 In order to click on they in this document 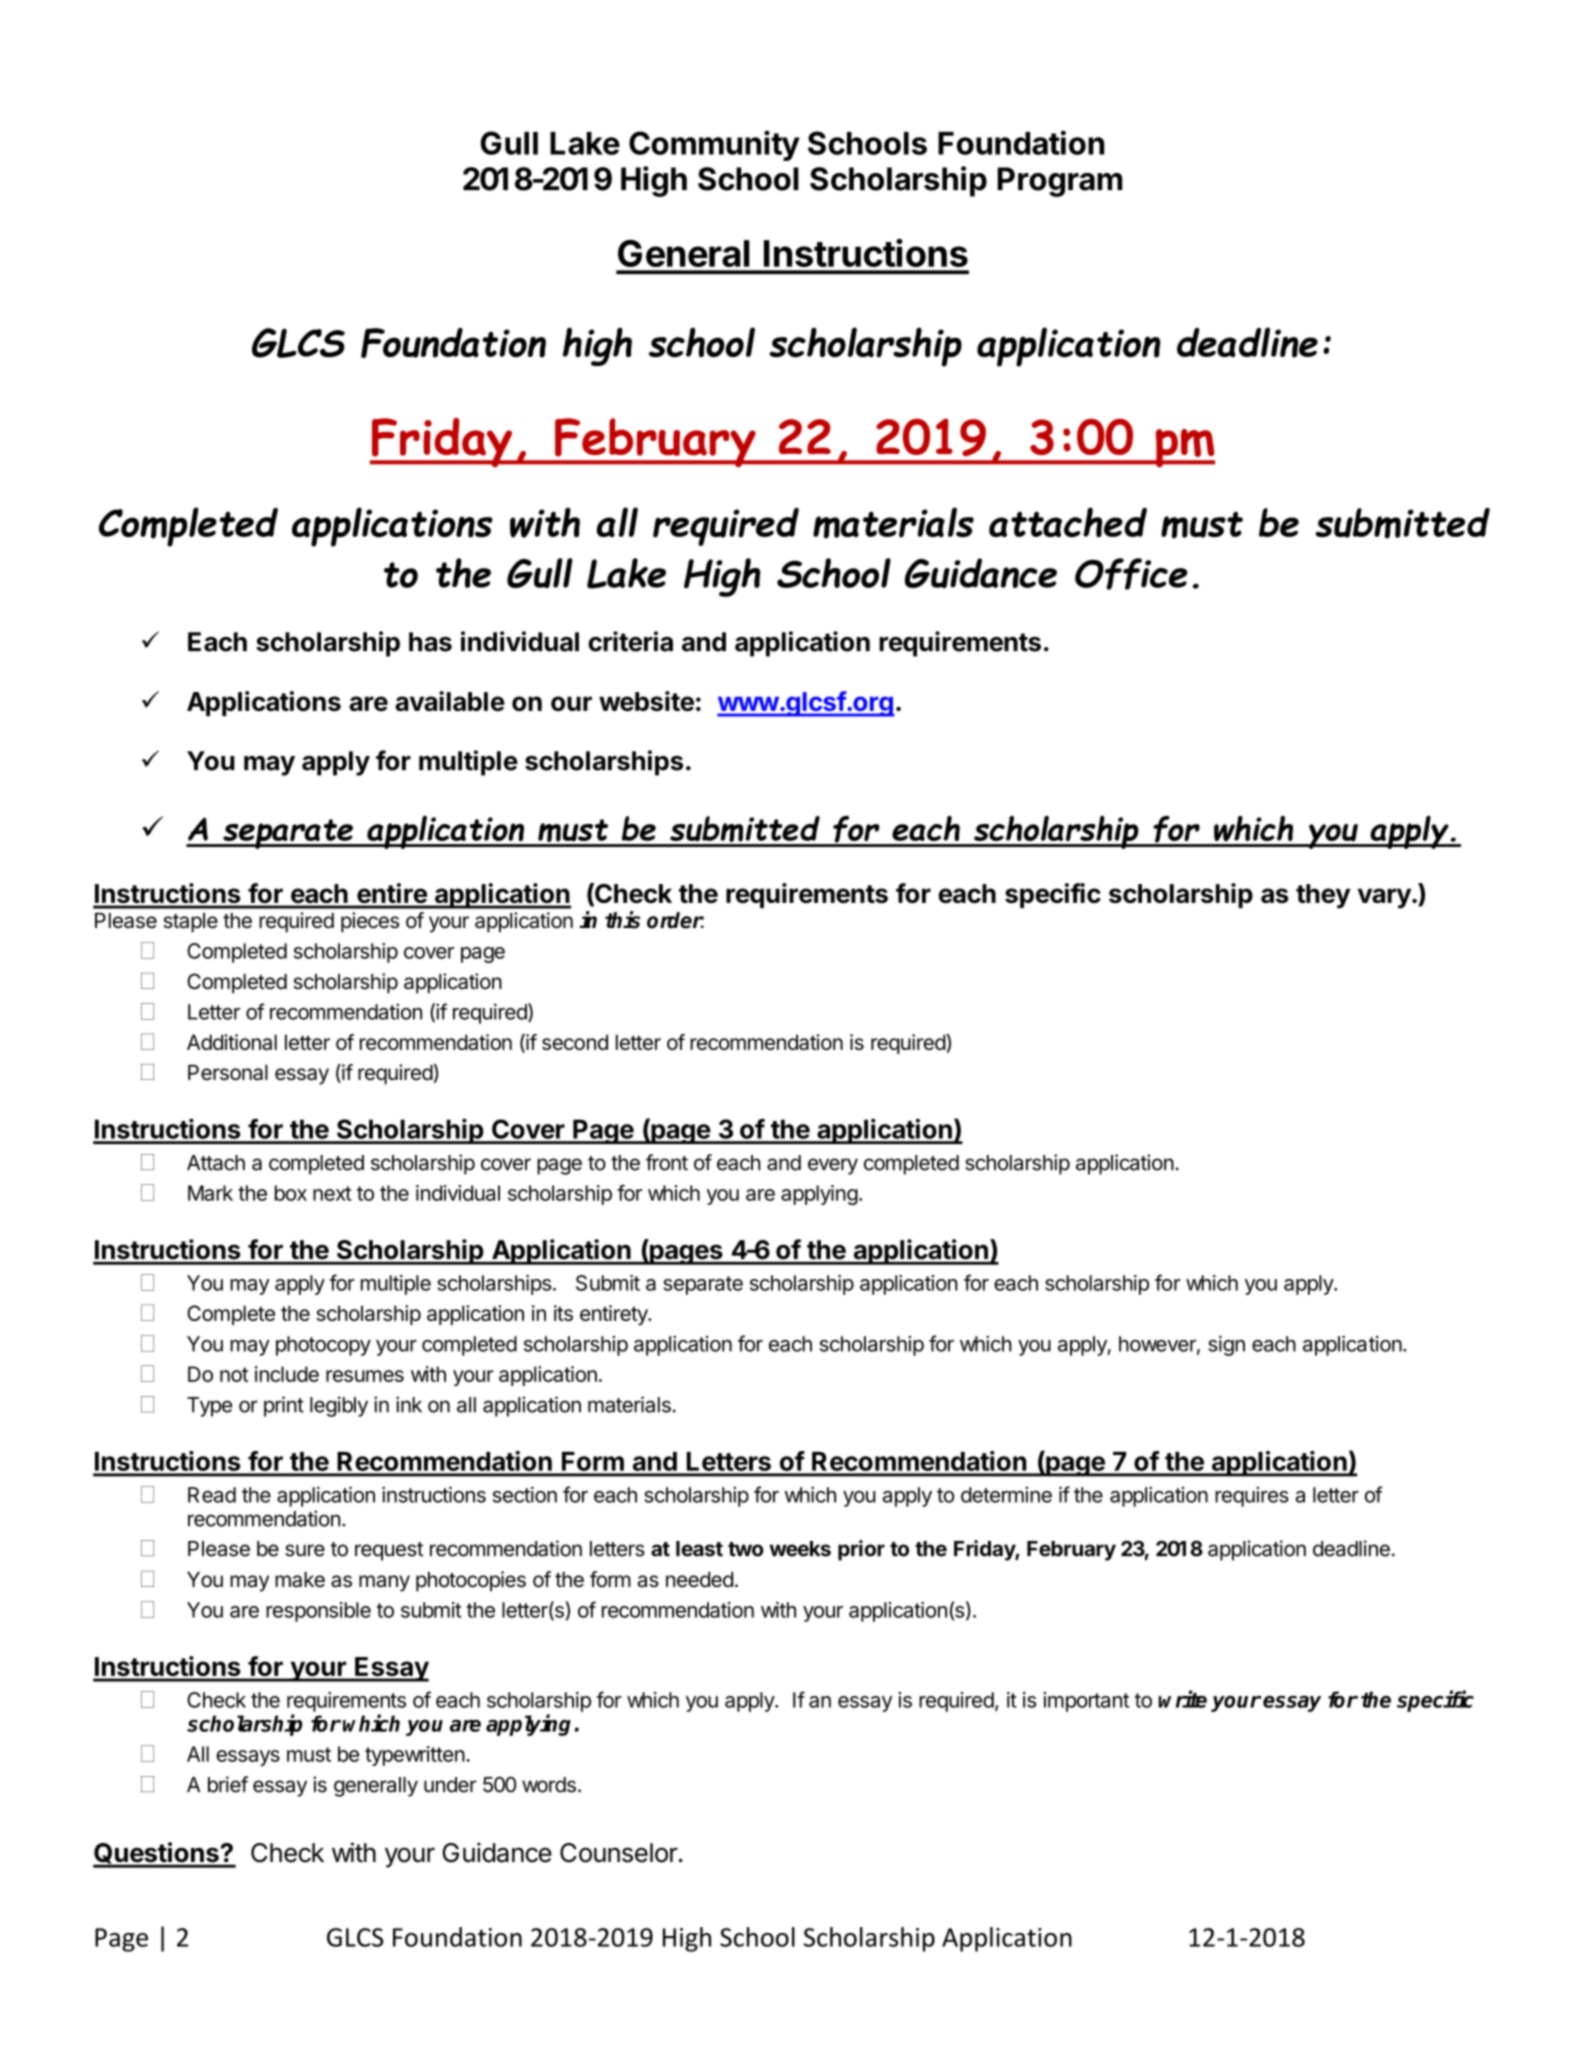, I will do `click(1323, 896)`.
